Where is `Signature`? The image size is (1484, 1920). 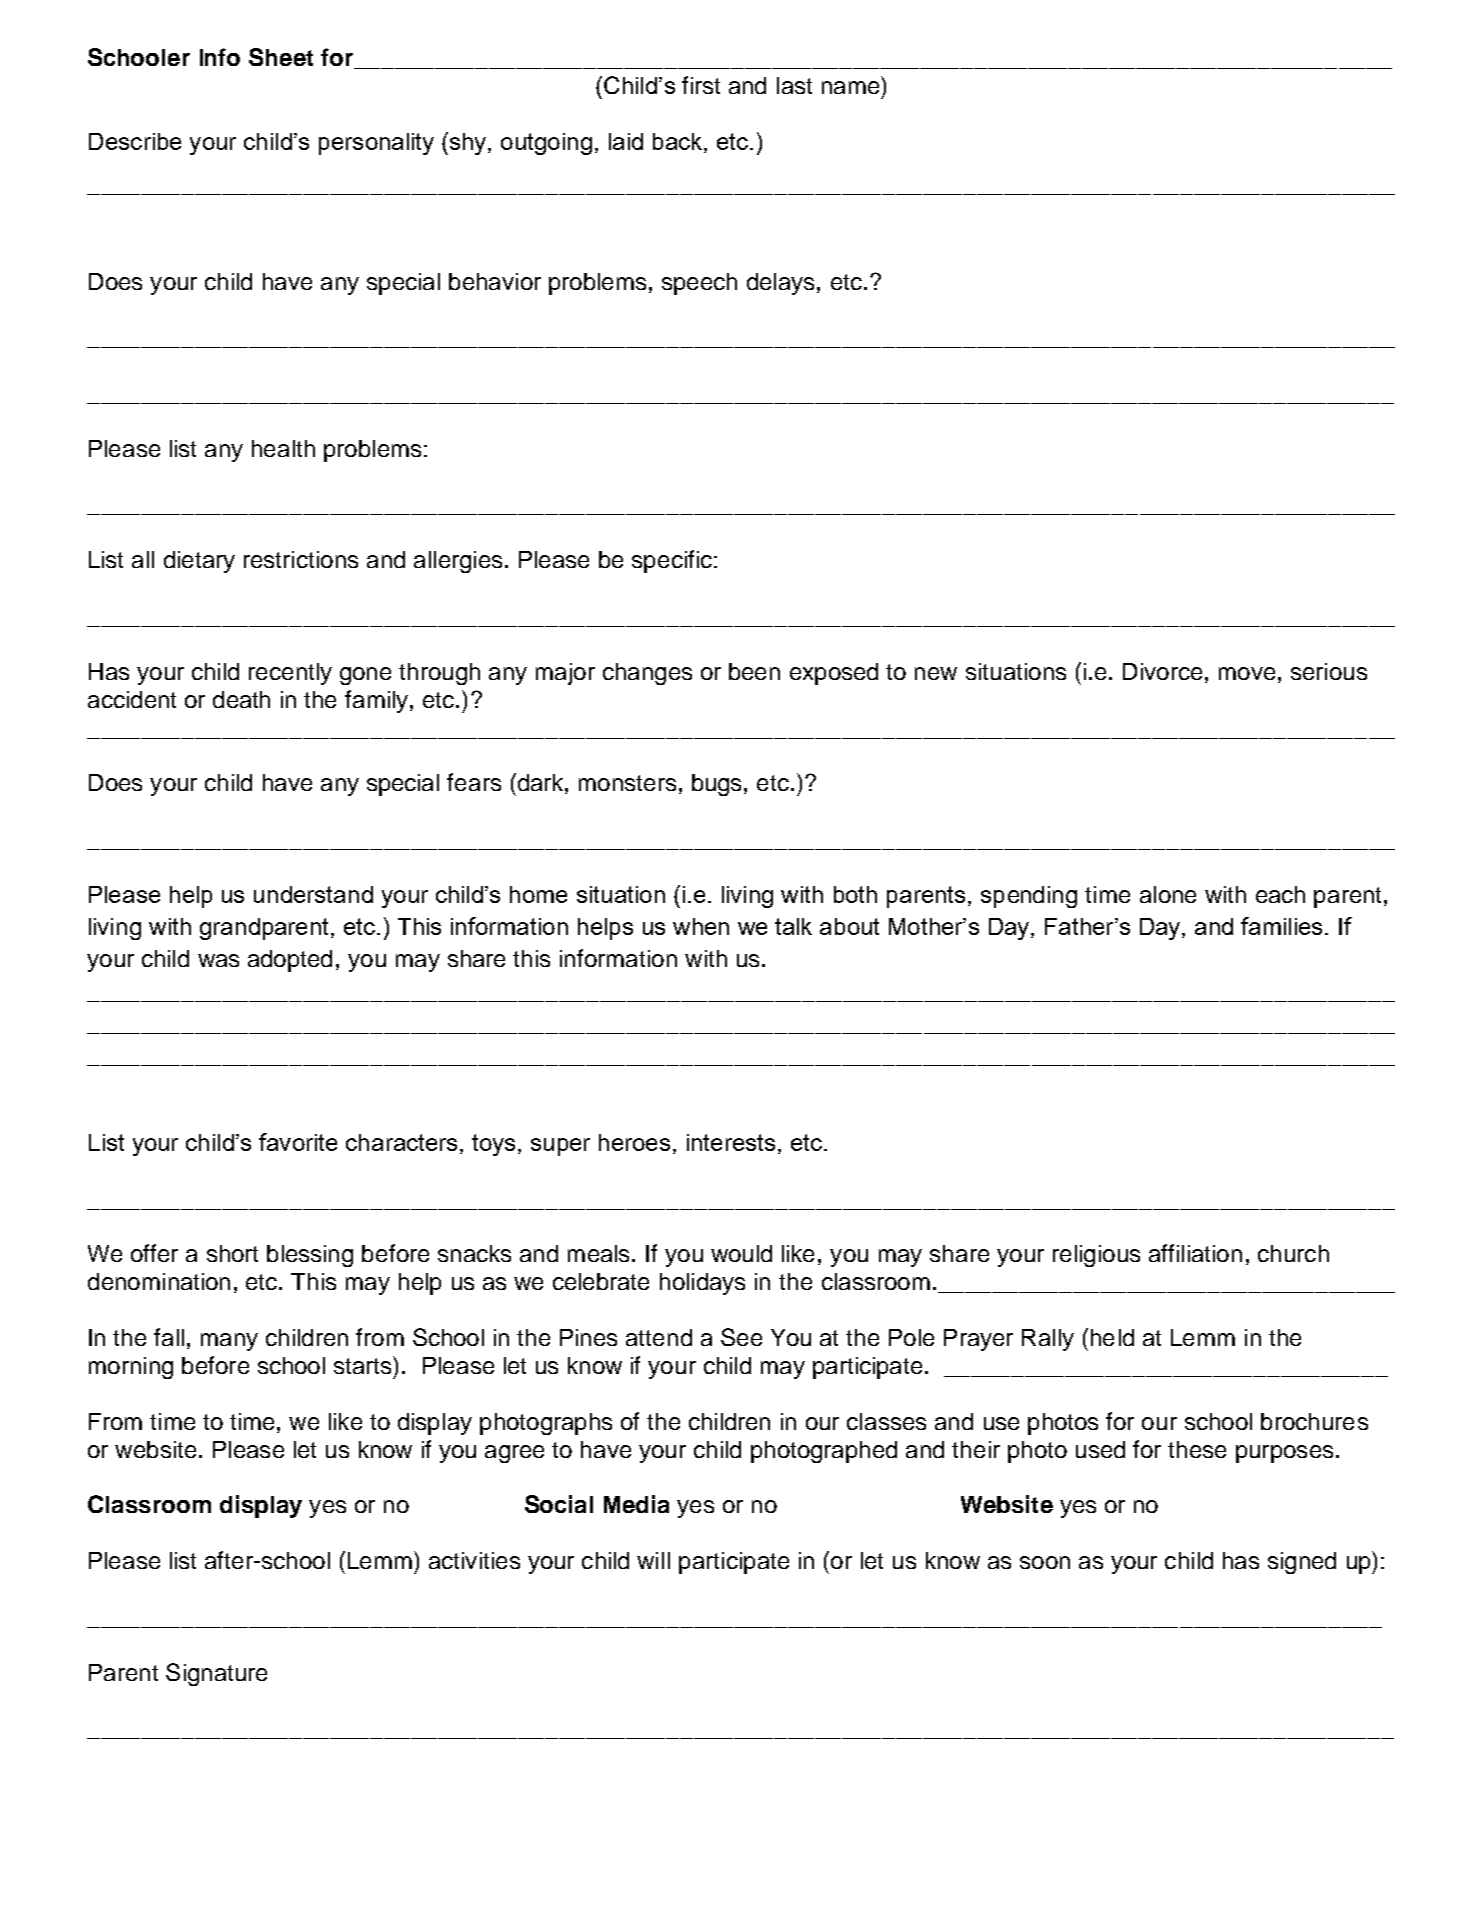
Signature is located at coordinates (216, 1674).
